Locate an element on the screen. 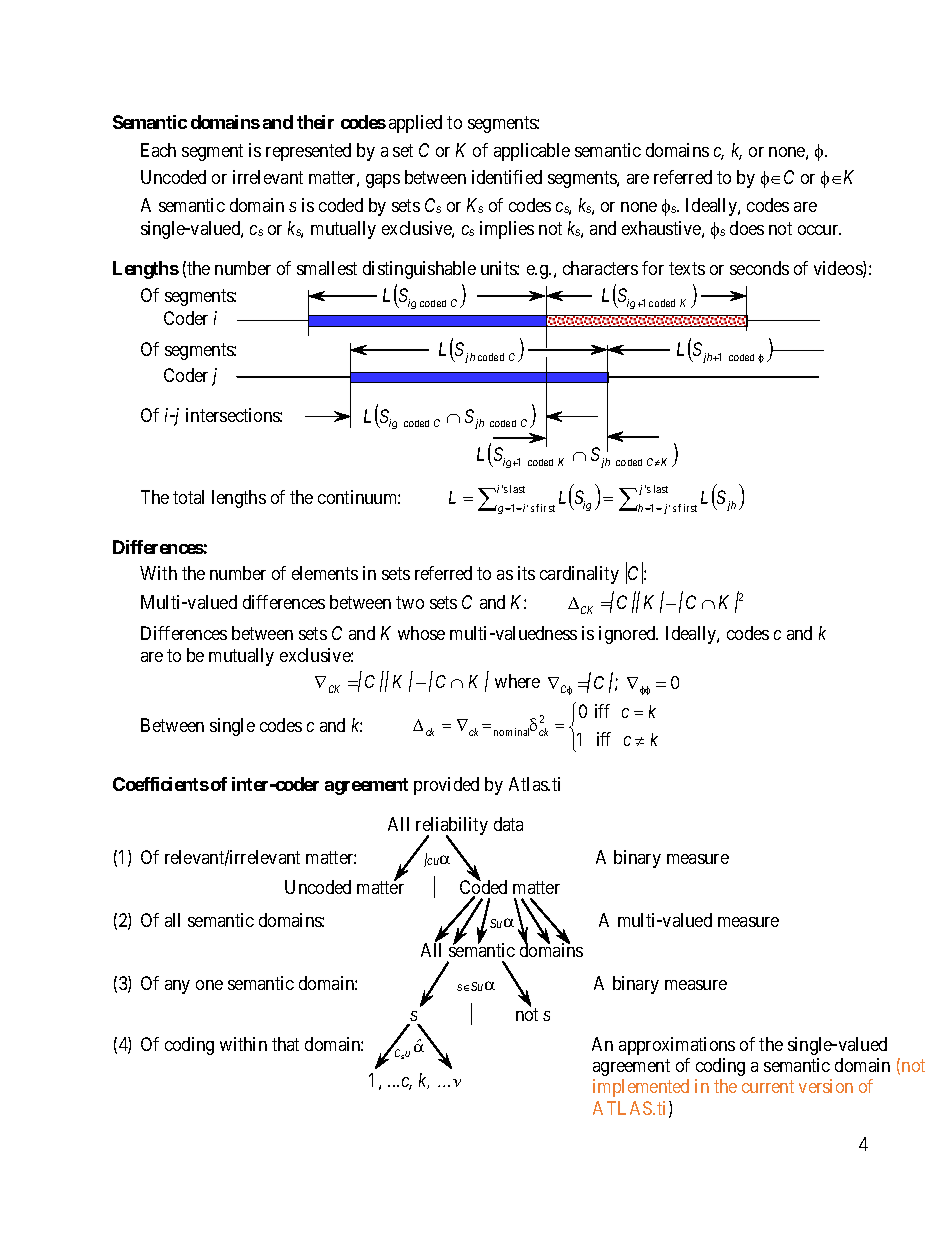  implemented is located at coordinates (641, 1088).
